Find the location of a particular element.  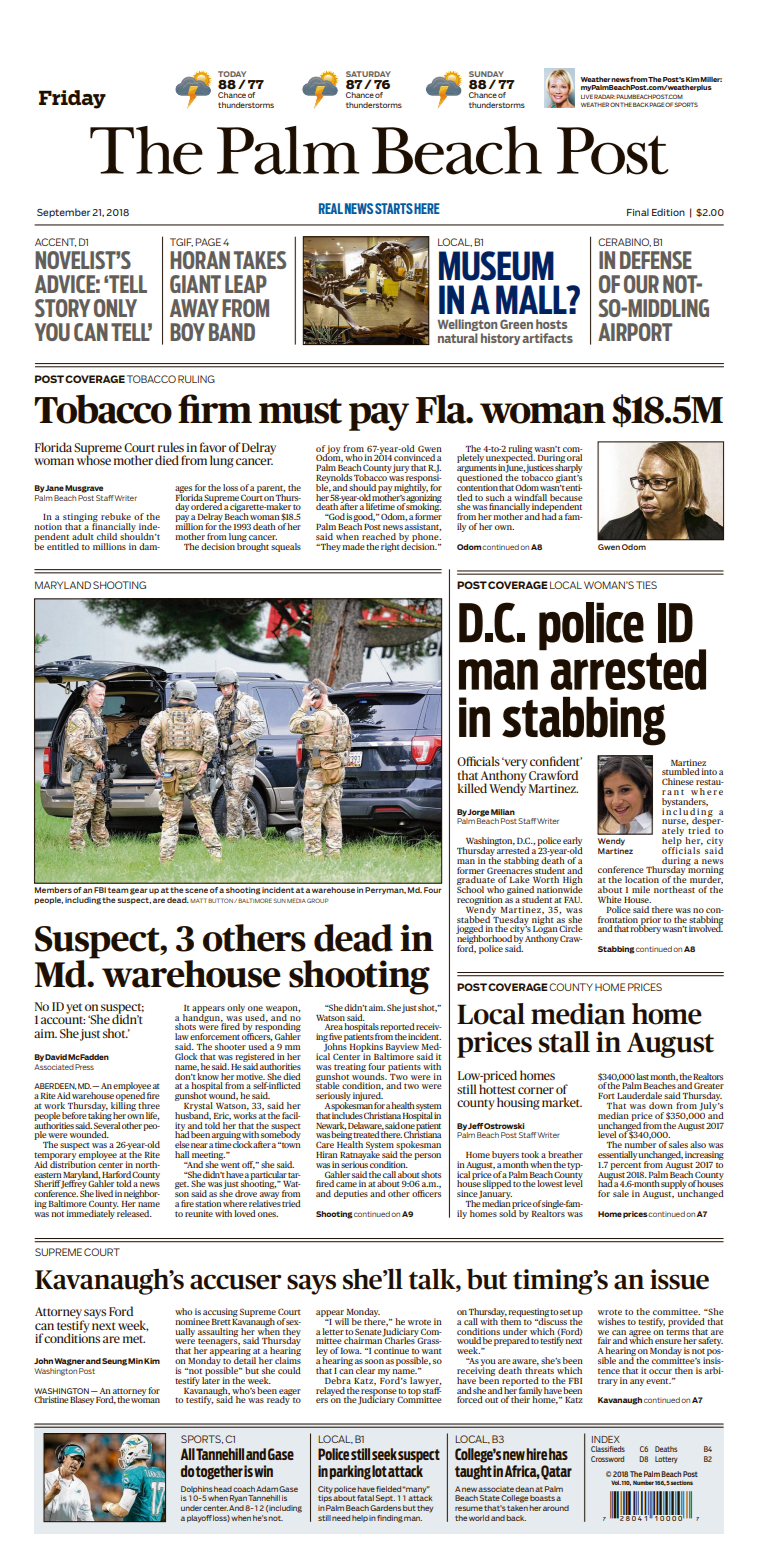

nominee is located at coordinates (192, 1321).
